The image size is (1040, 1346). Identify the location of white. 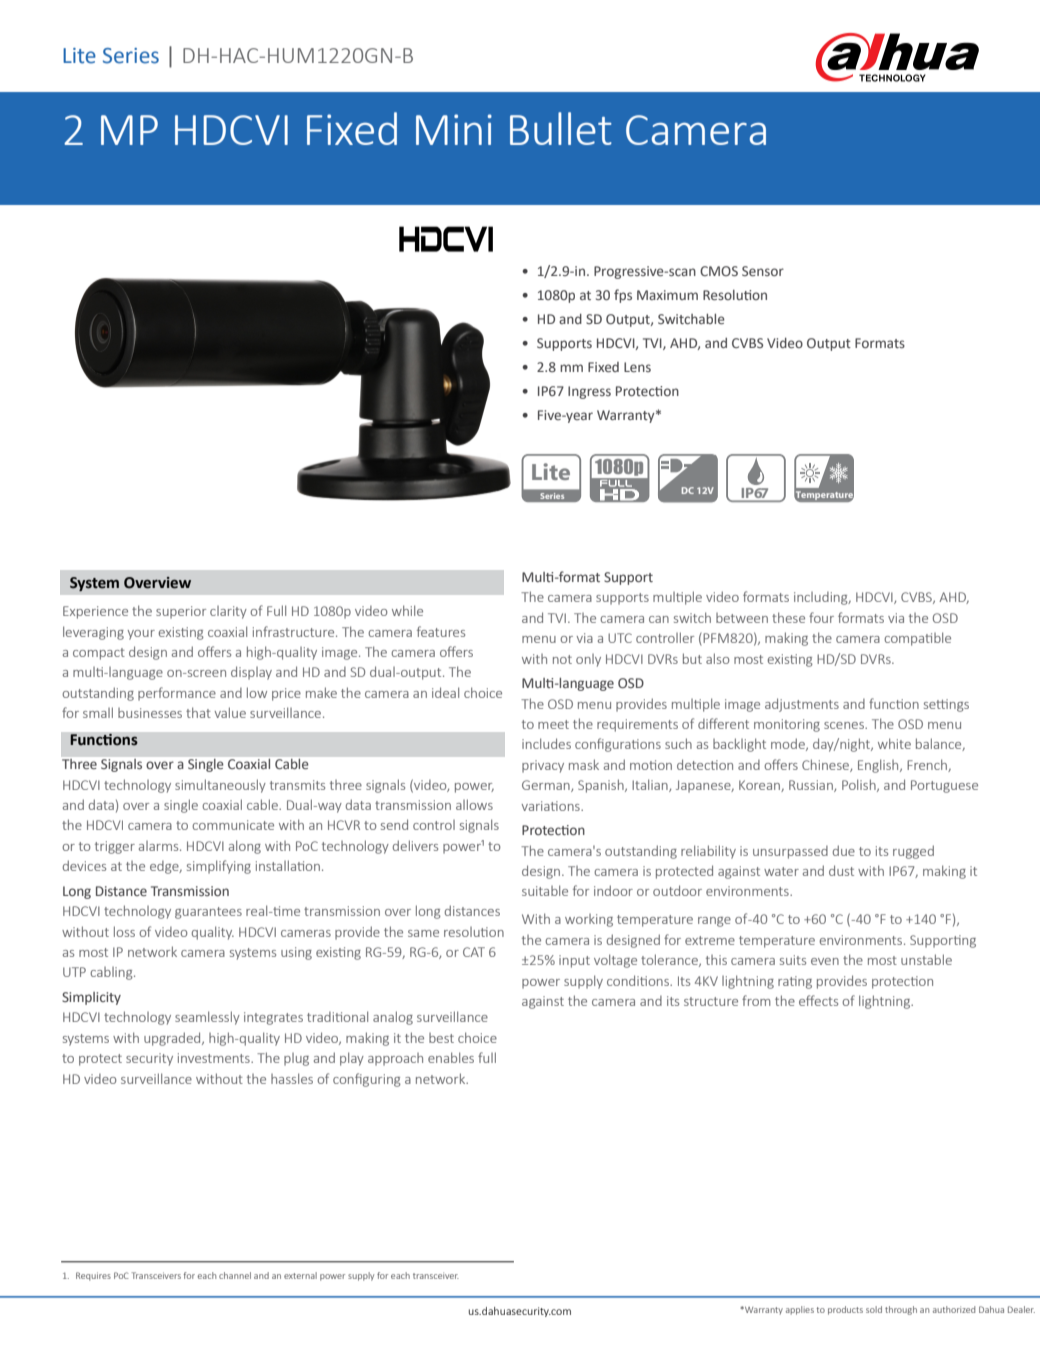
(894, 743).
